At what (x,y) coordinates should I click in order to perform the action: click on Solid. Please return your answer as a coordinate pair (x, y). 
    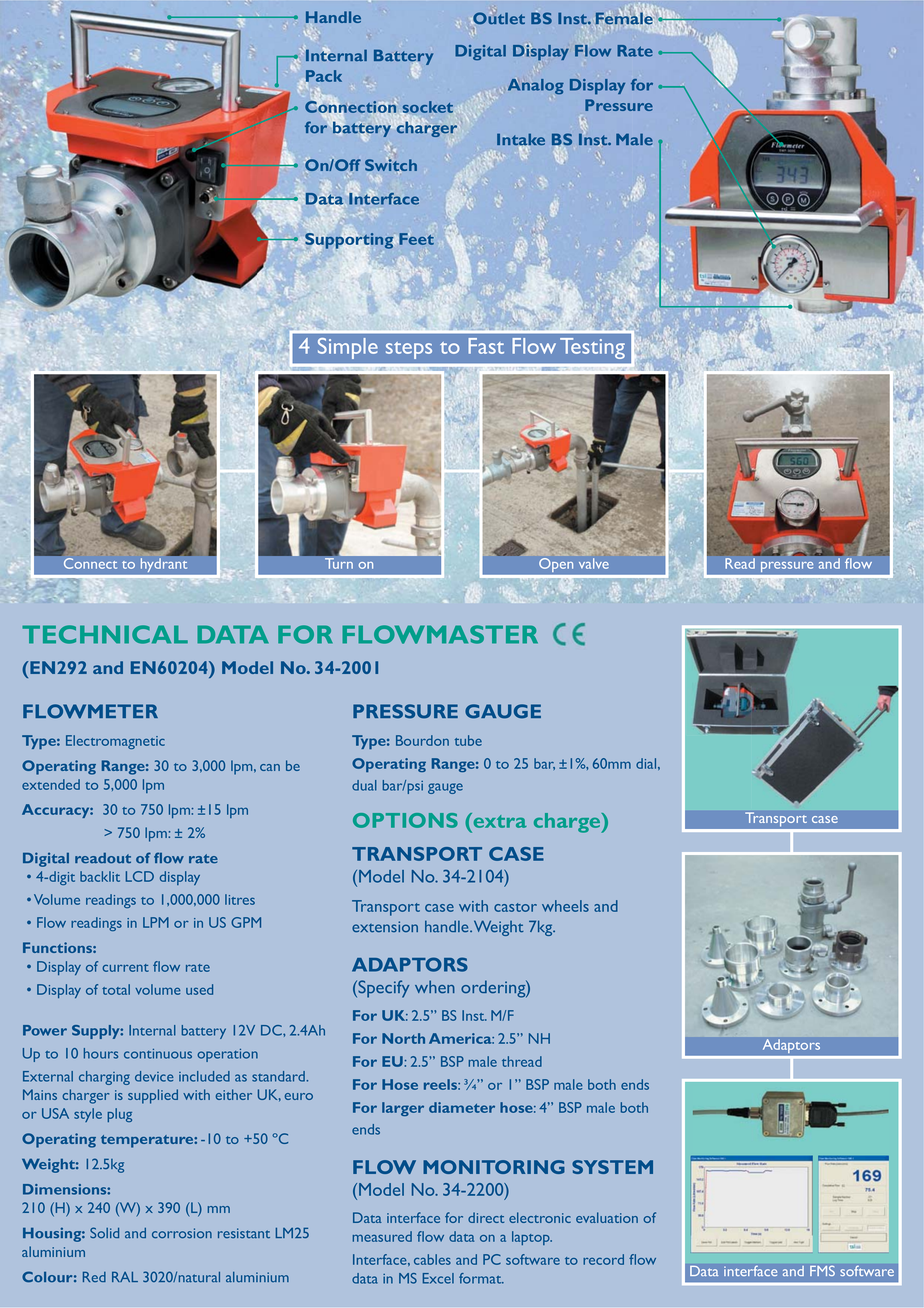
    Looking at the image, I should click on (104, 1233).
